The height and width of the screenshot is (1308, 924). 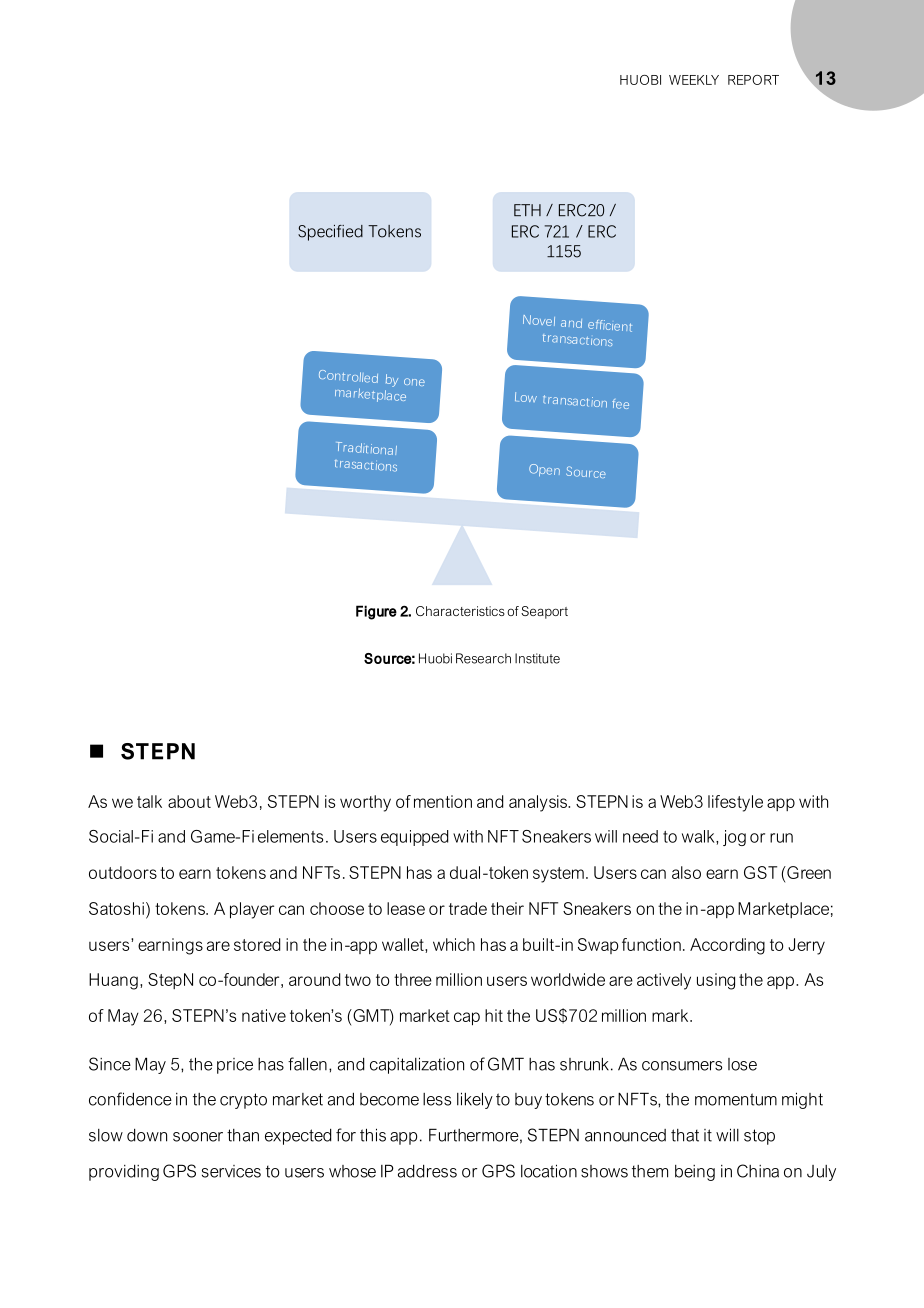 What do you see at coordinates (759, 1137) in the screenshot?
I see `stop` at bounding box center [759, 1137].
